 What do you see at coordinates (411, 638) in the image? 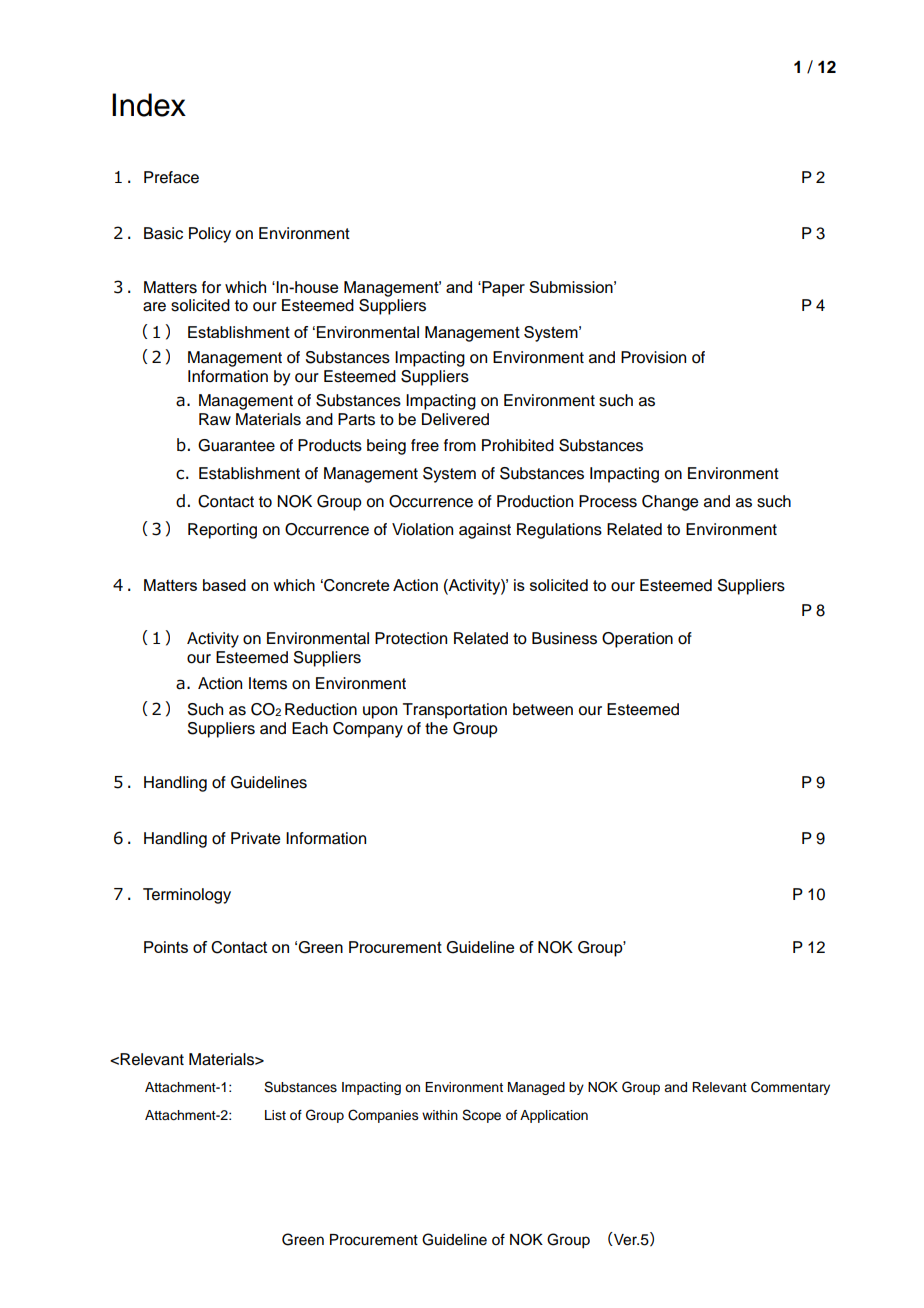
I see `Protection` at bounding box center [411, 638].
